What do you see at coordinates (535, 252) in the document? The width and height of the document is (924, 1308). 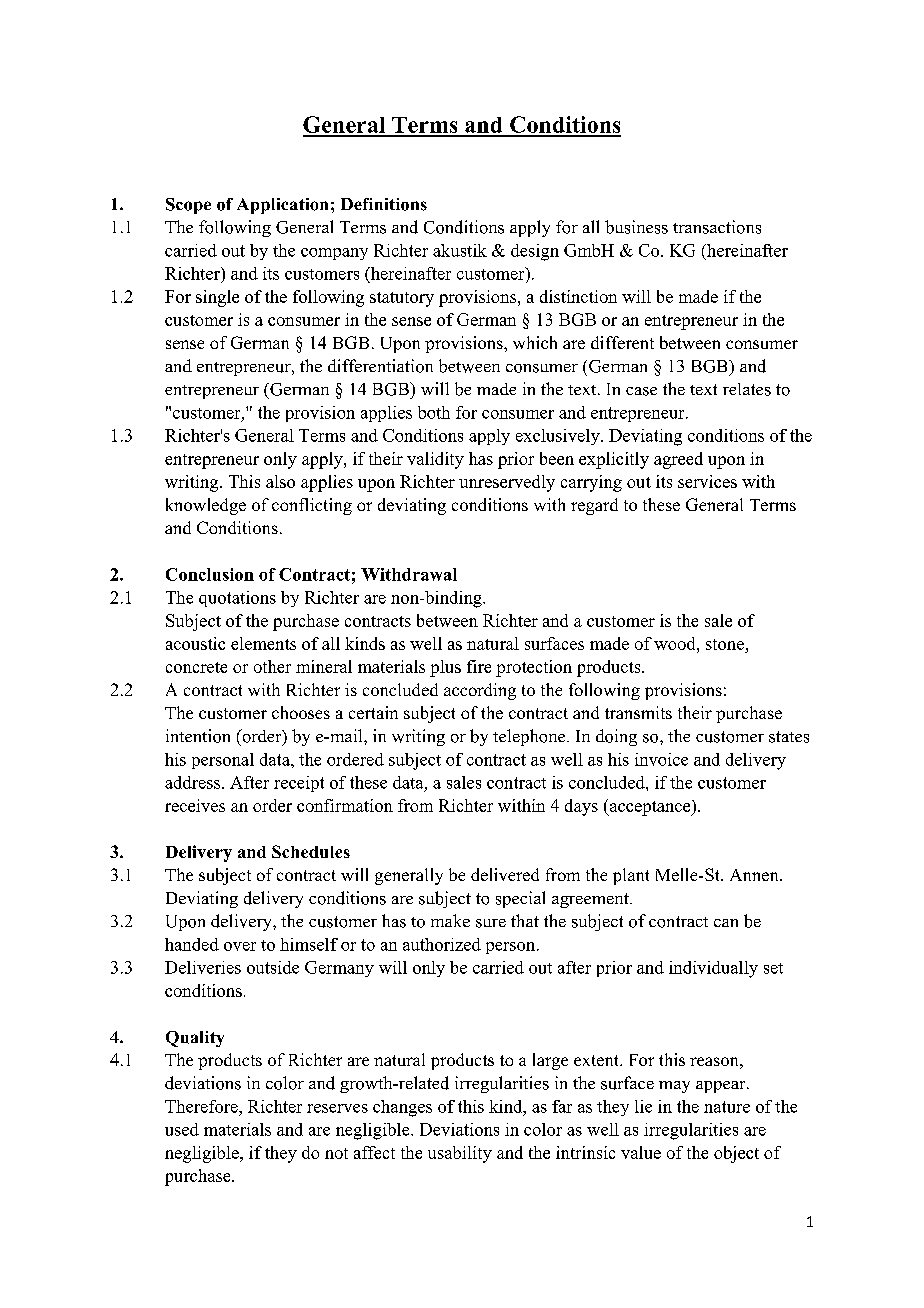 I see `design` at bounding box center [535, 252].
